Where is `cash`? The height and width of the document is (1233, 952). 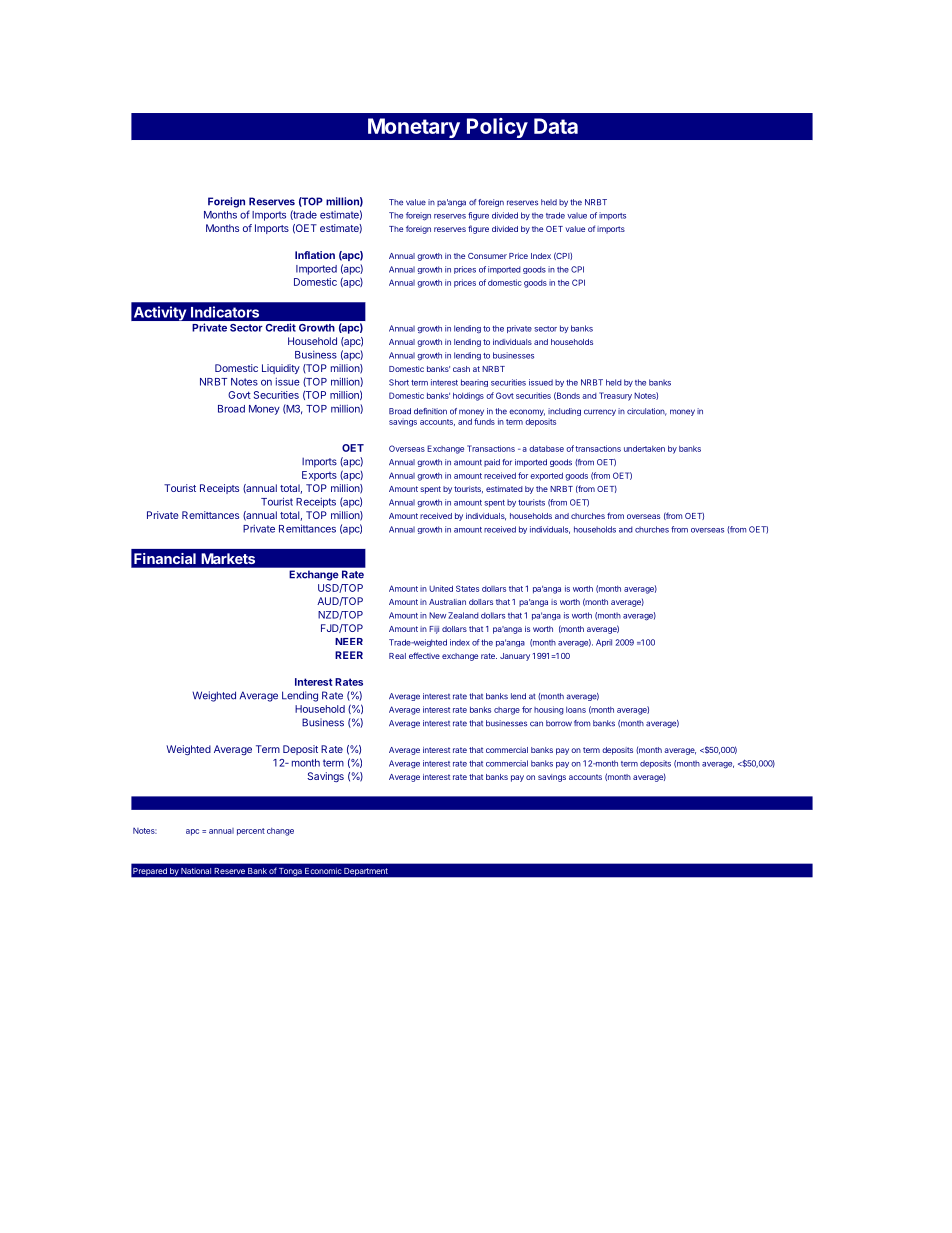 cash is located at coordinates (461, 369).
